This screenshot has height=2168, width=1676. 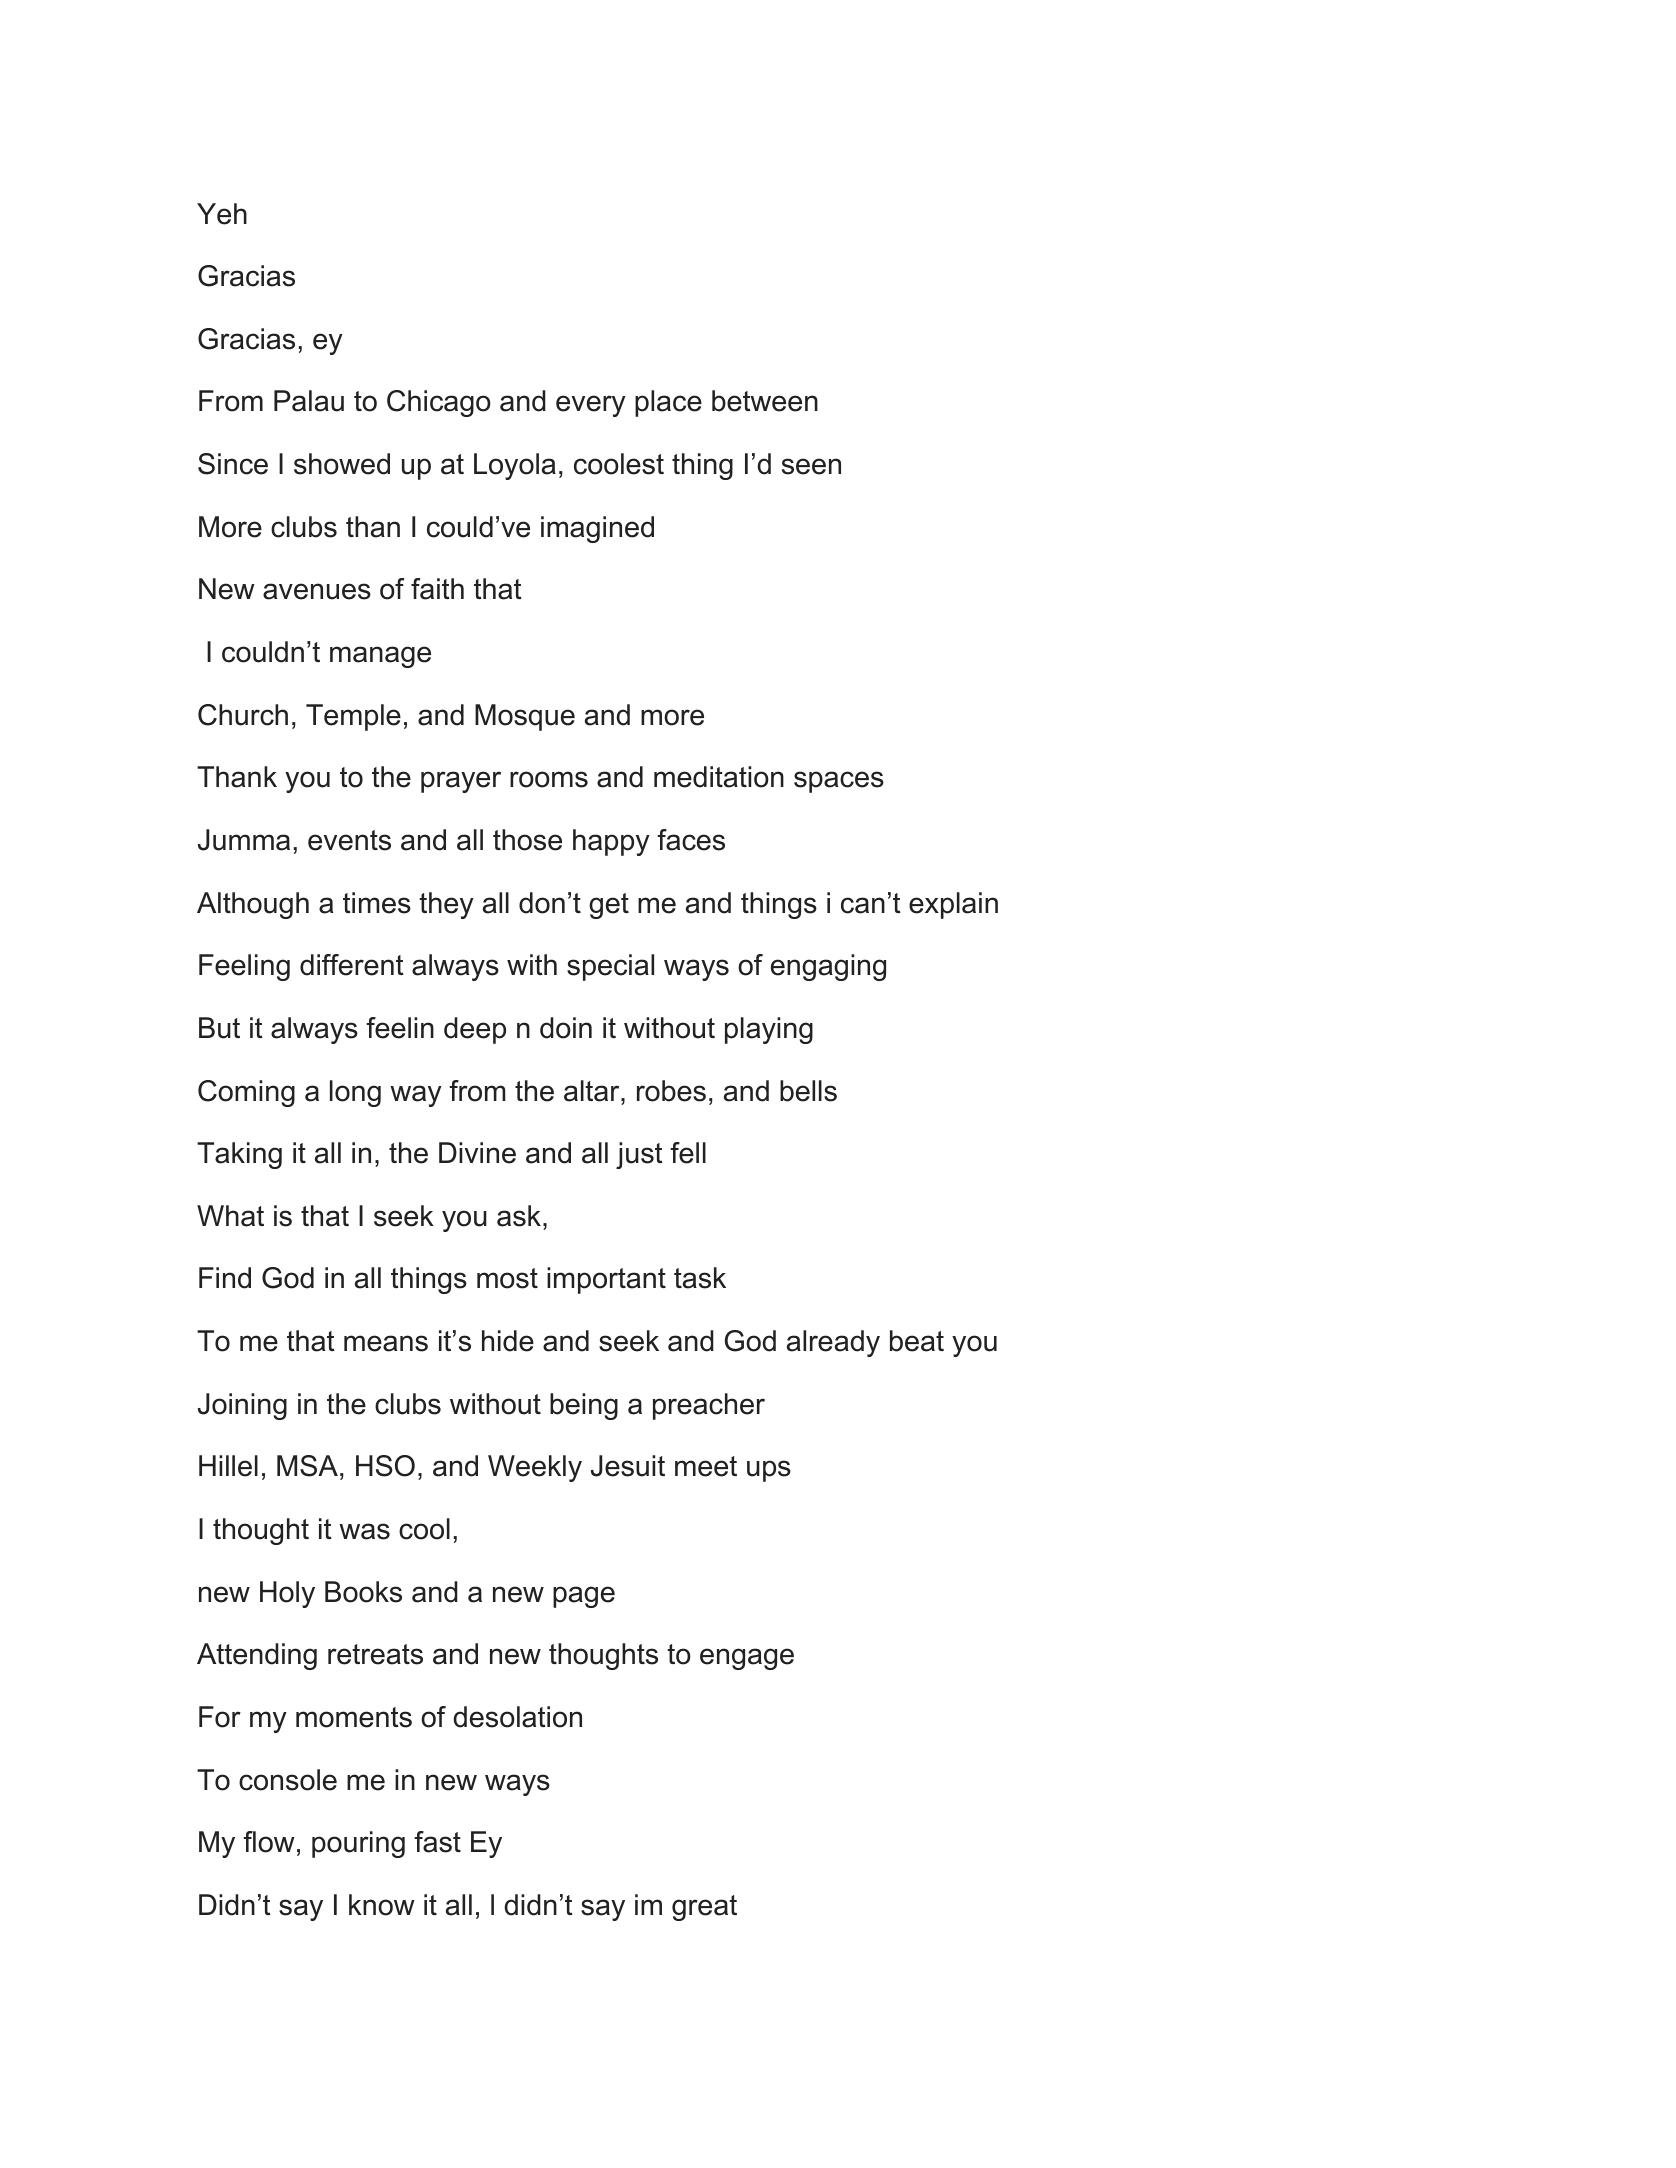 I want to click on great, so click(x=704, y=1908).
